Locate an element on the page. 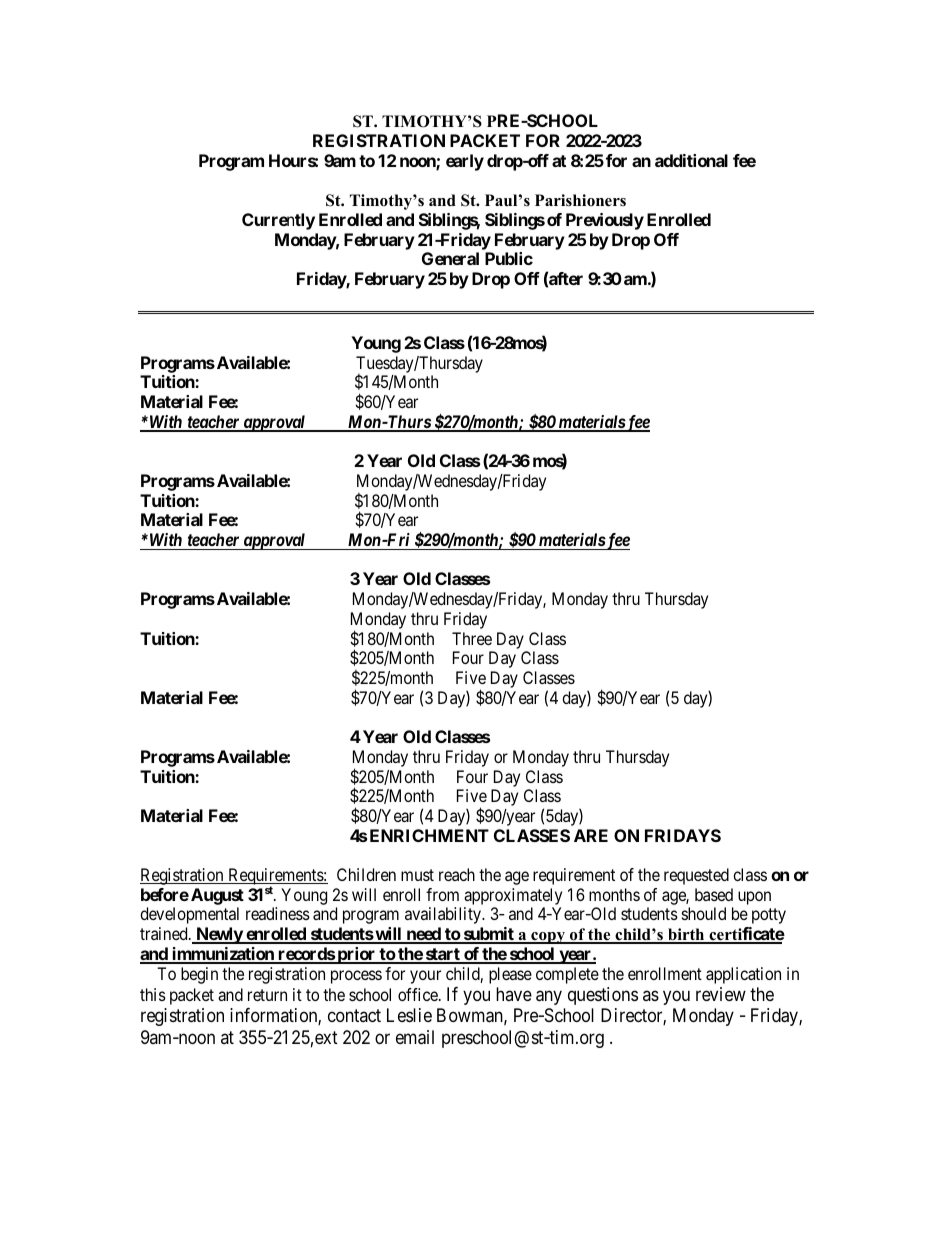 The width and height of the document is (952, 1233). additional is located at coordinates (691, 160).
